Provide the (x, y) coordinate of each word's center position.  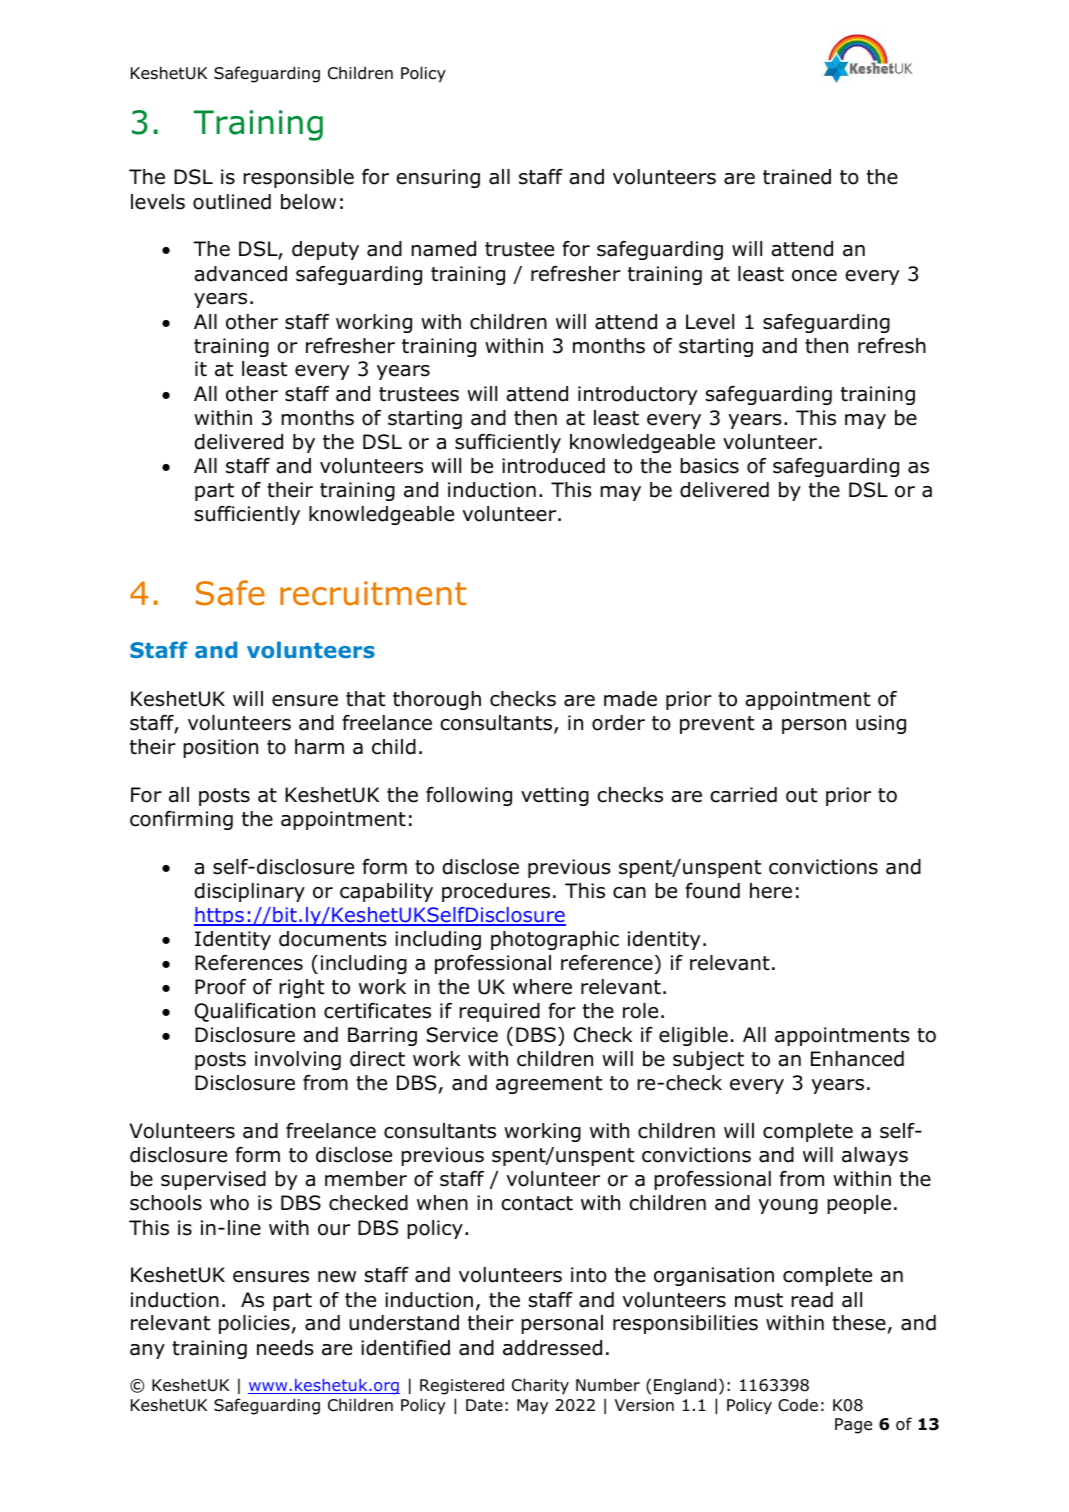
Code (798, 1405)
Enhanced (857, 1059)
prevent (717, 725)
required (499, 1012)
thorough (437, 700)
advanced (240, 274)
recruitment (373, 593)
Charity (540, 1386)
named (443, 249)
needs (285, 1348)
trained (797, 177)
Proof (220, 987)
